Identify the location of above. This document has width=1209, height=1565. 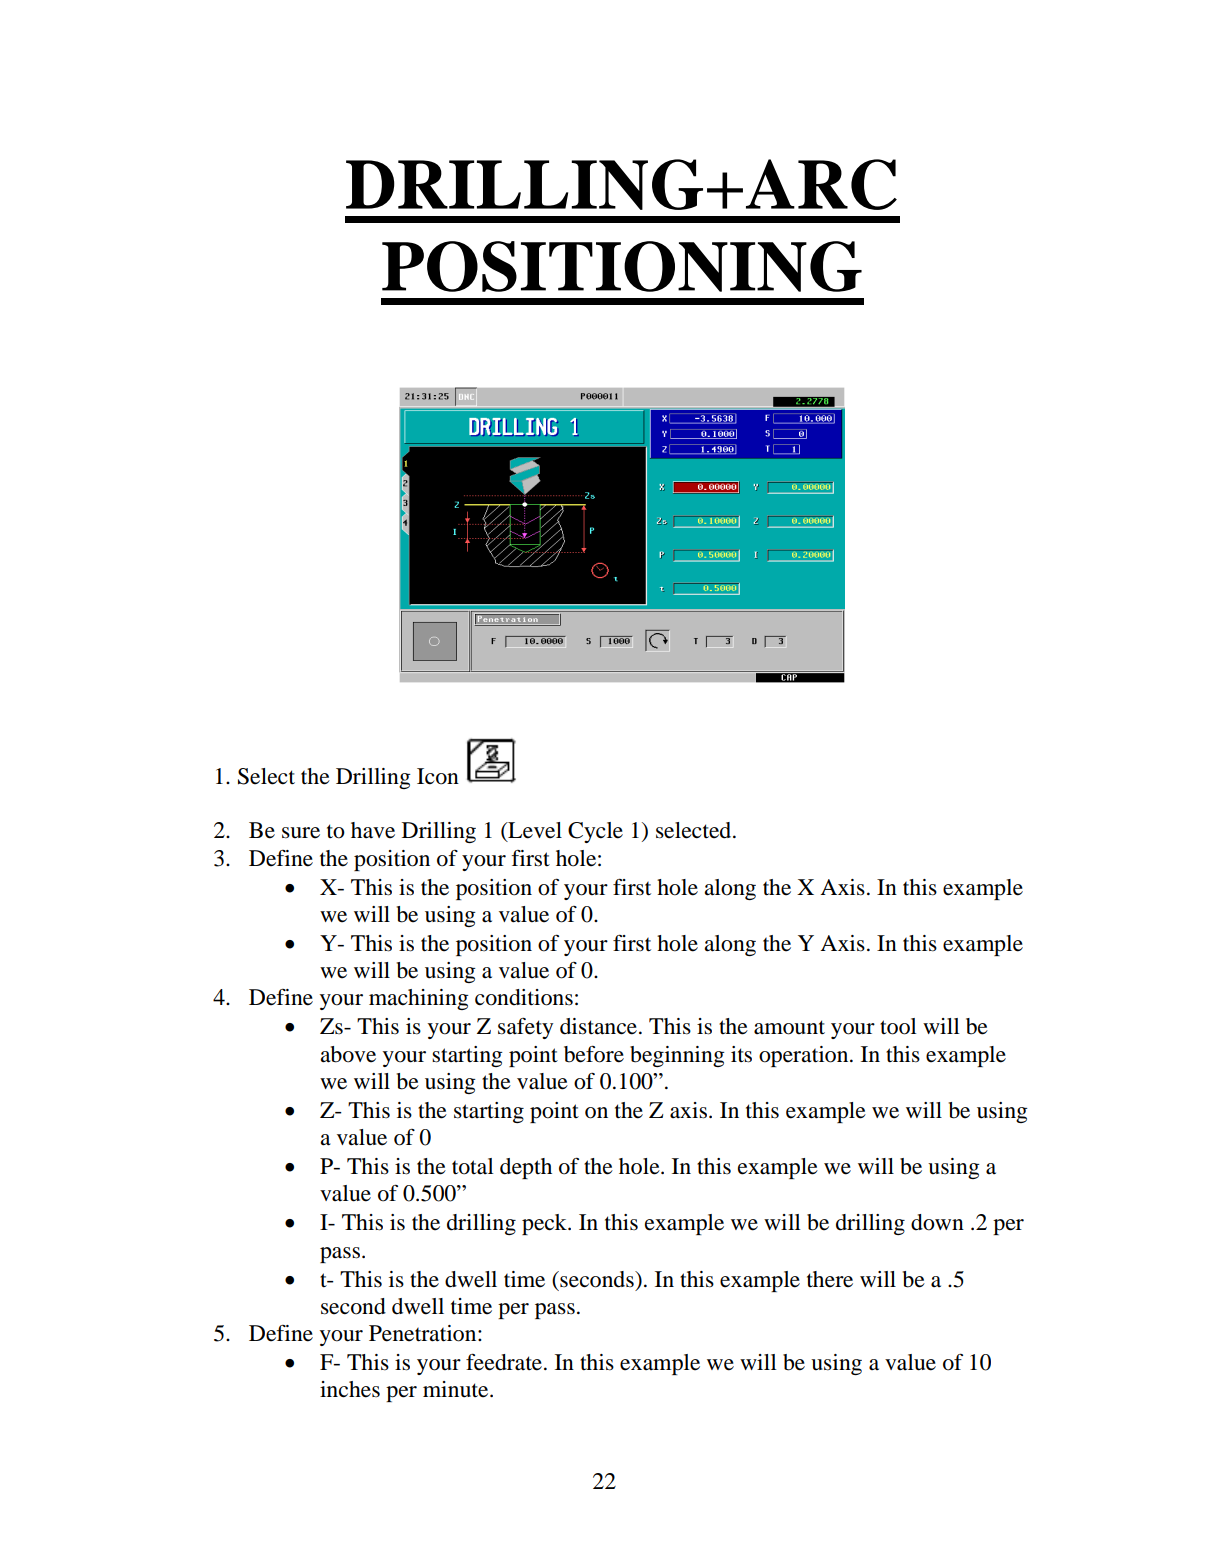
(348, 1054).
